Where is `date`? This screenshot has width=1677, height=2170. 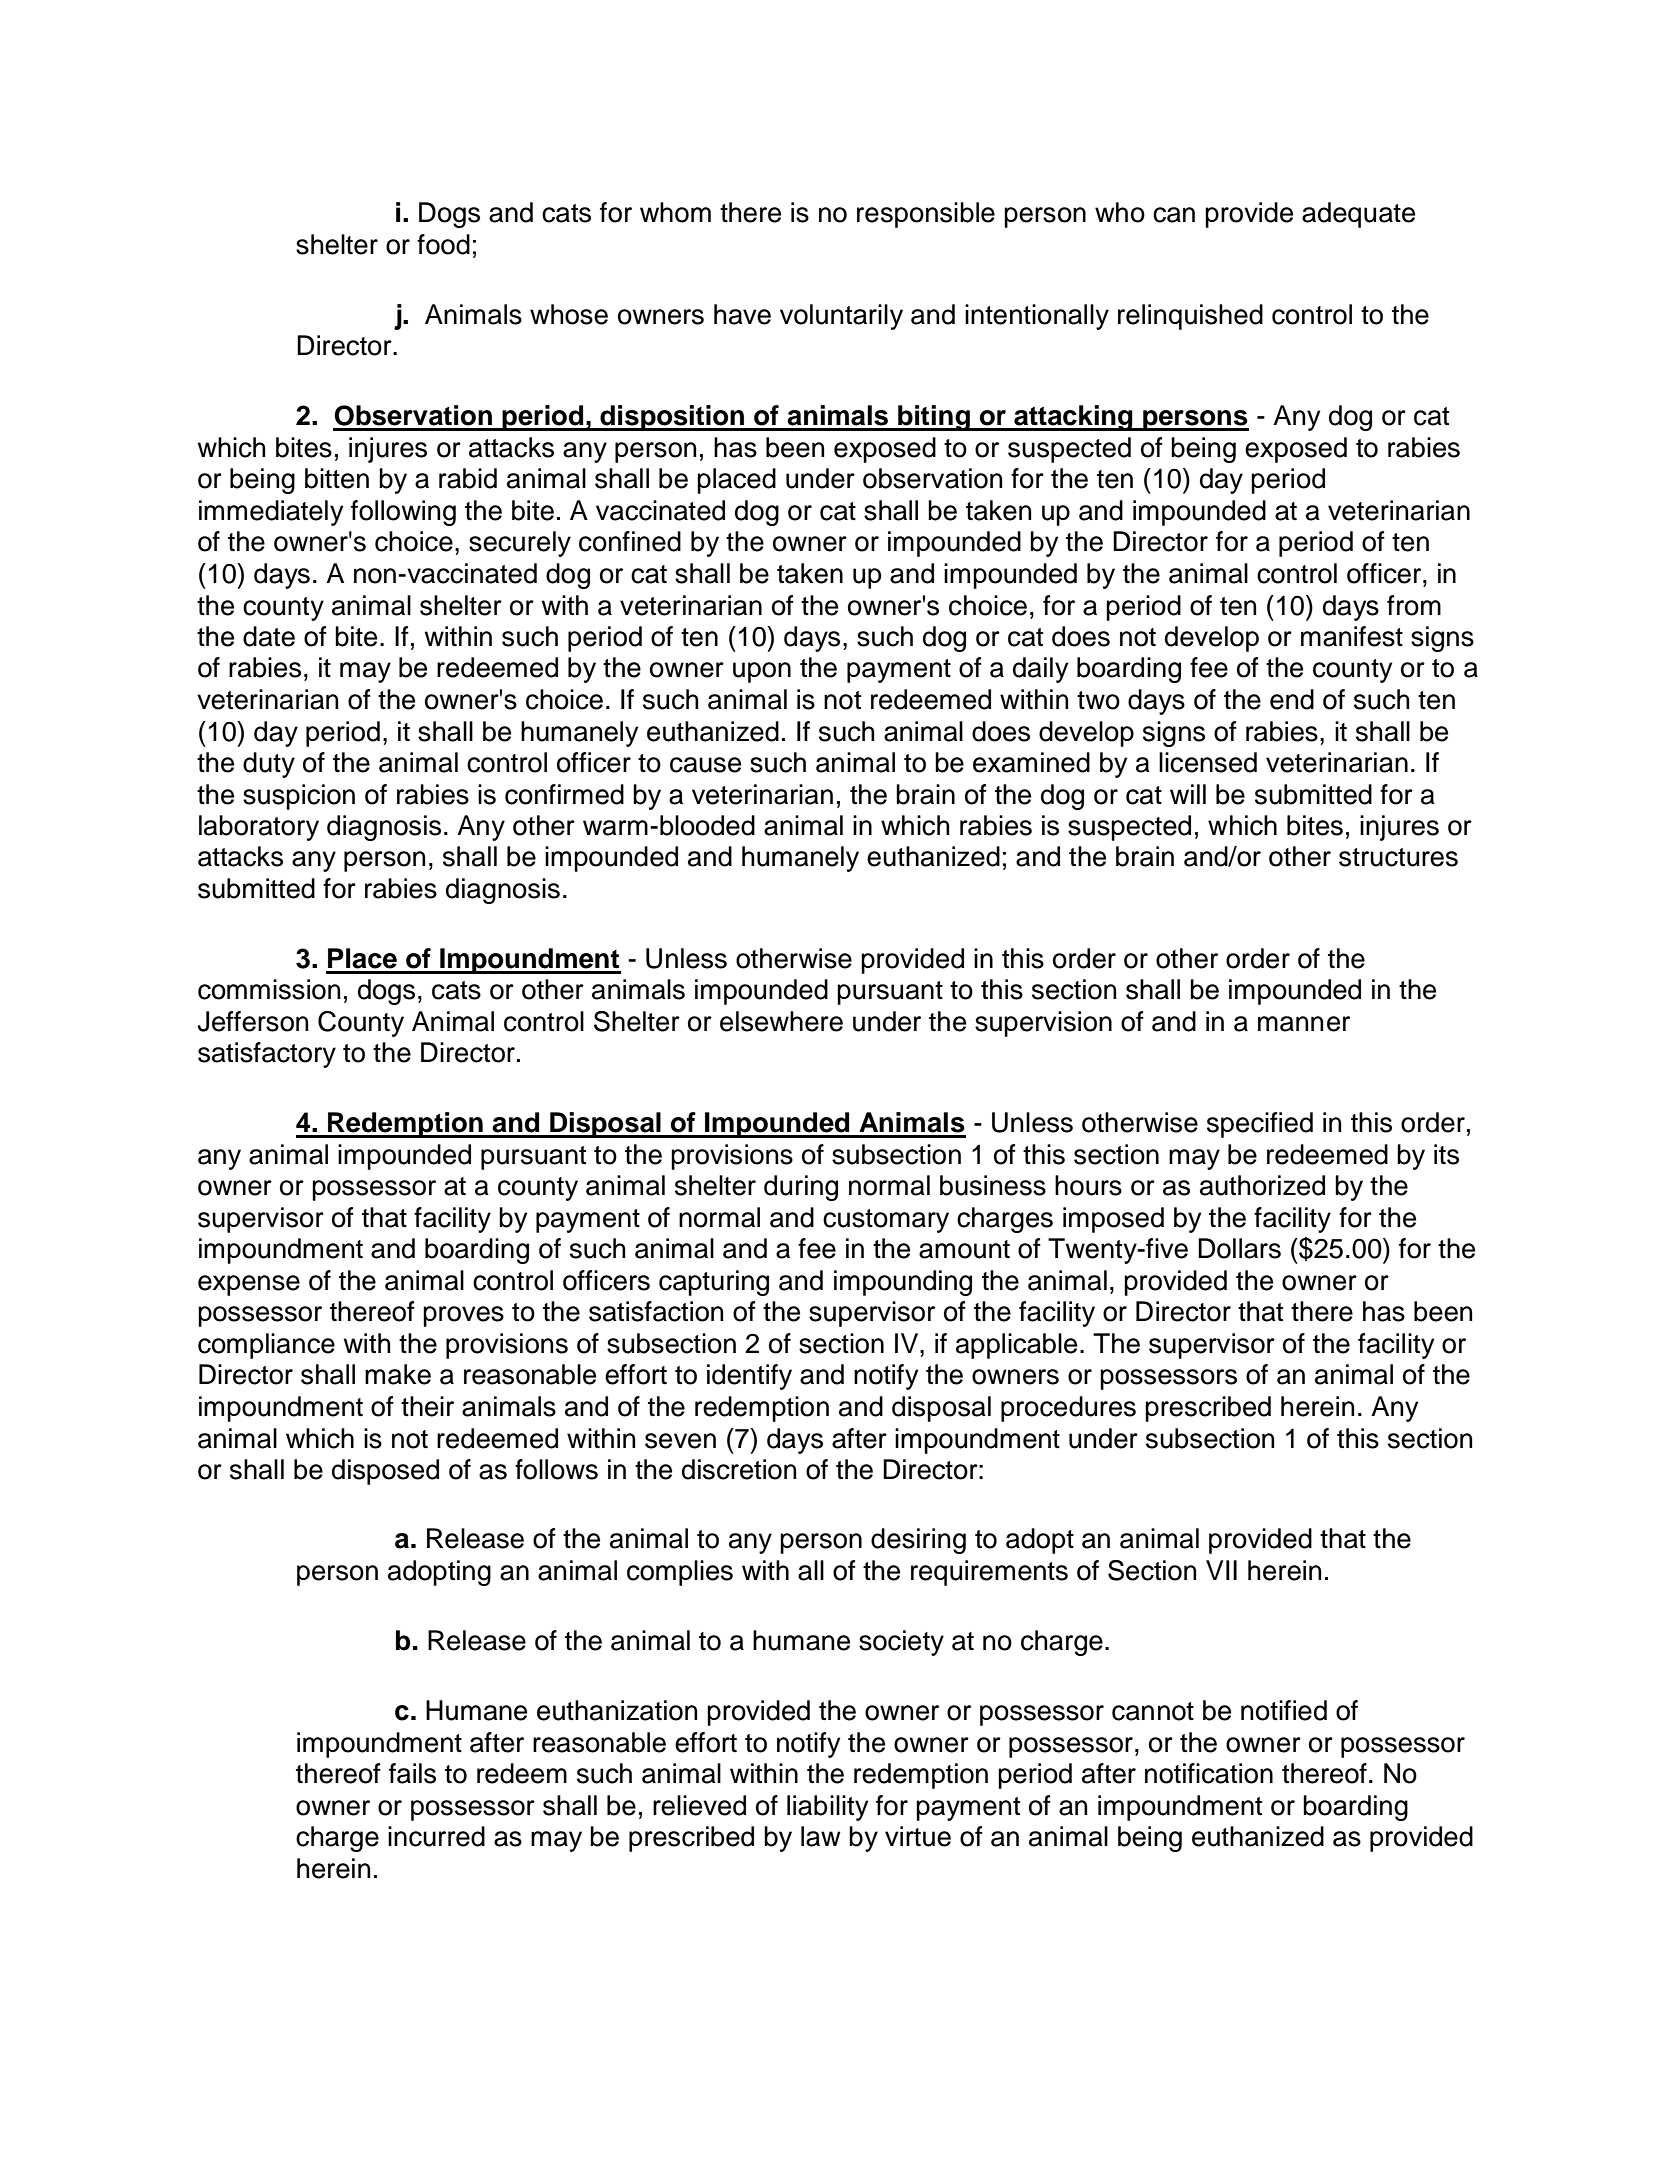
date is located at coordinates (269, 636).
